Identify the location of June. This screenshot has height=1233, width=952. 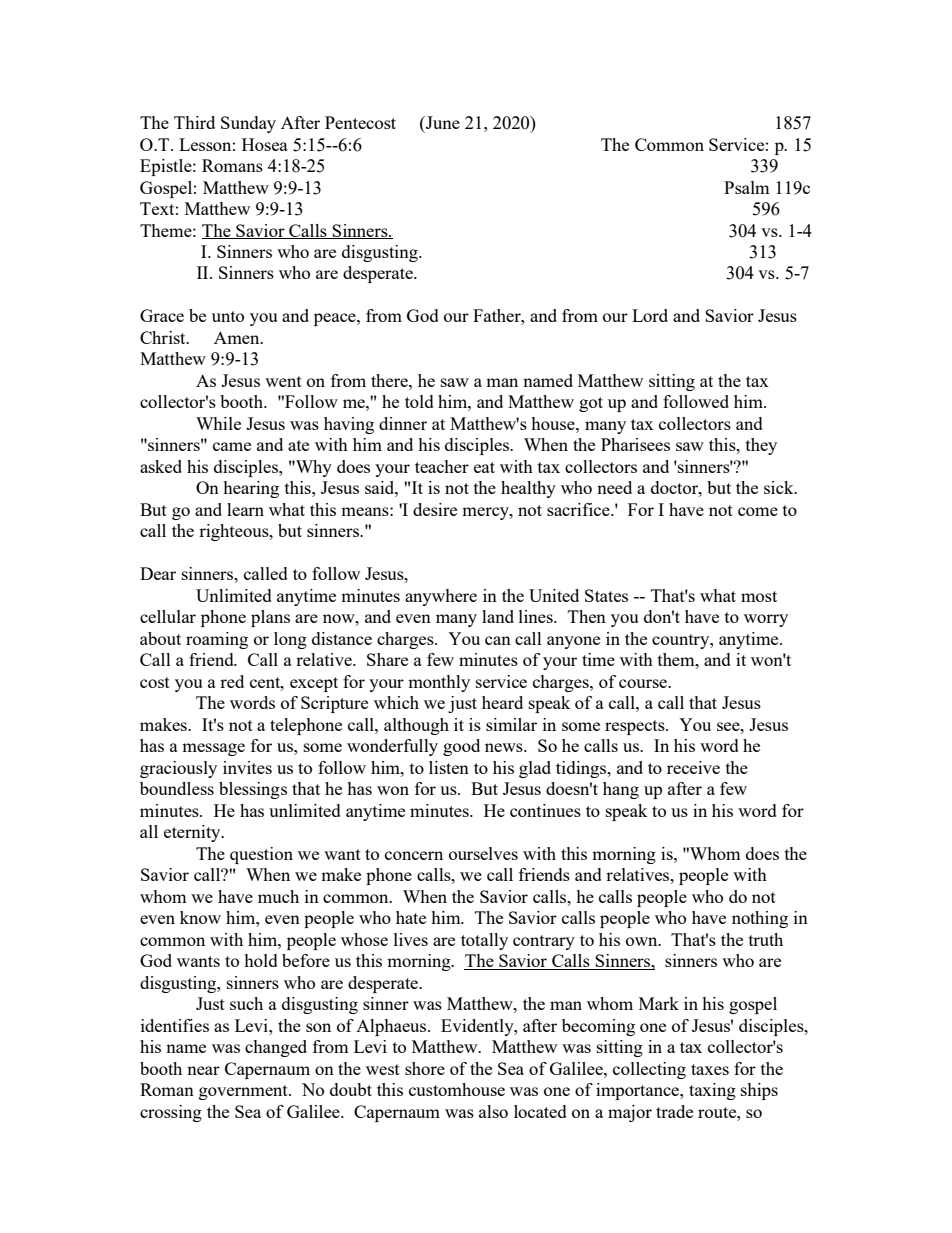
(442, 122).
